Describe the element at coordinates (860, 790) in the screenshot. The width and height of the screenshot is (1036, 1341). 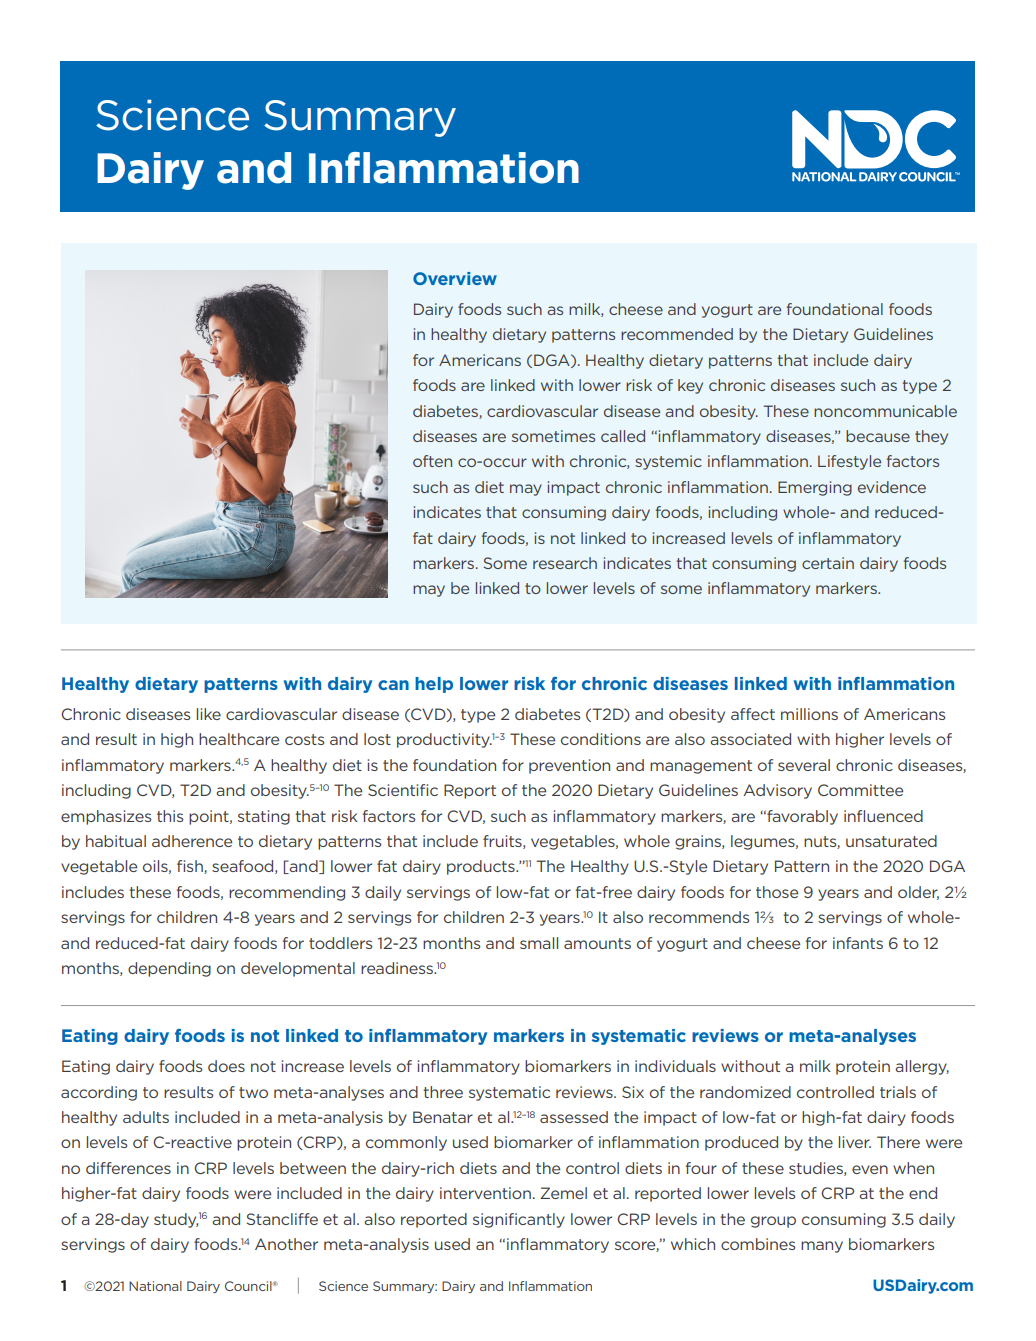
I see `Committee` at that location.
